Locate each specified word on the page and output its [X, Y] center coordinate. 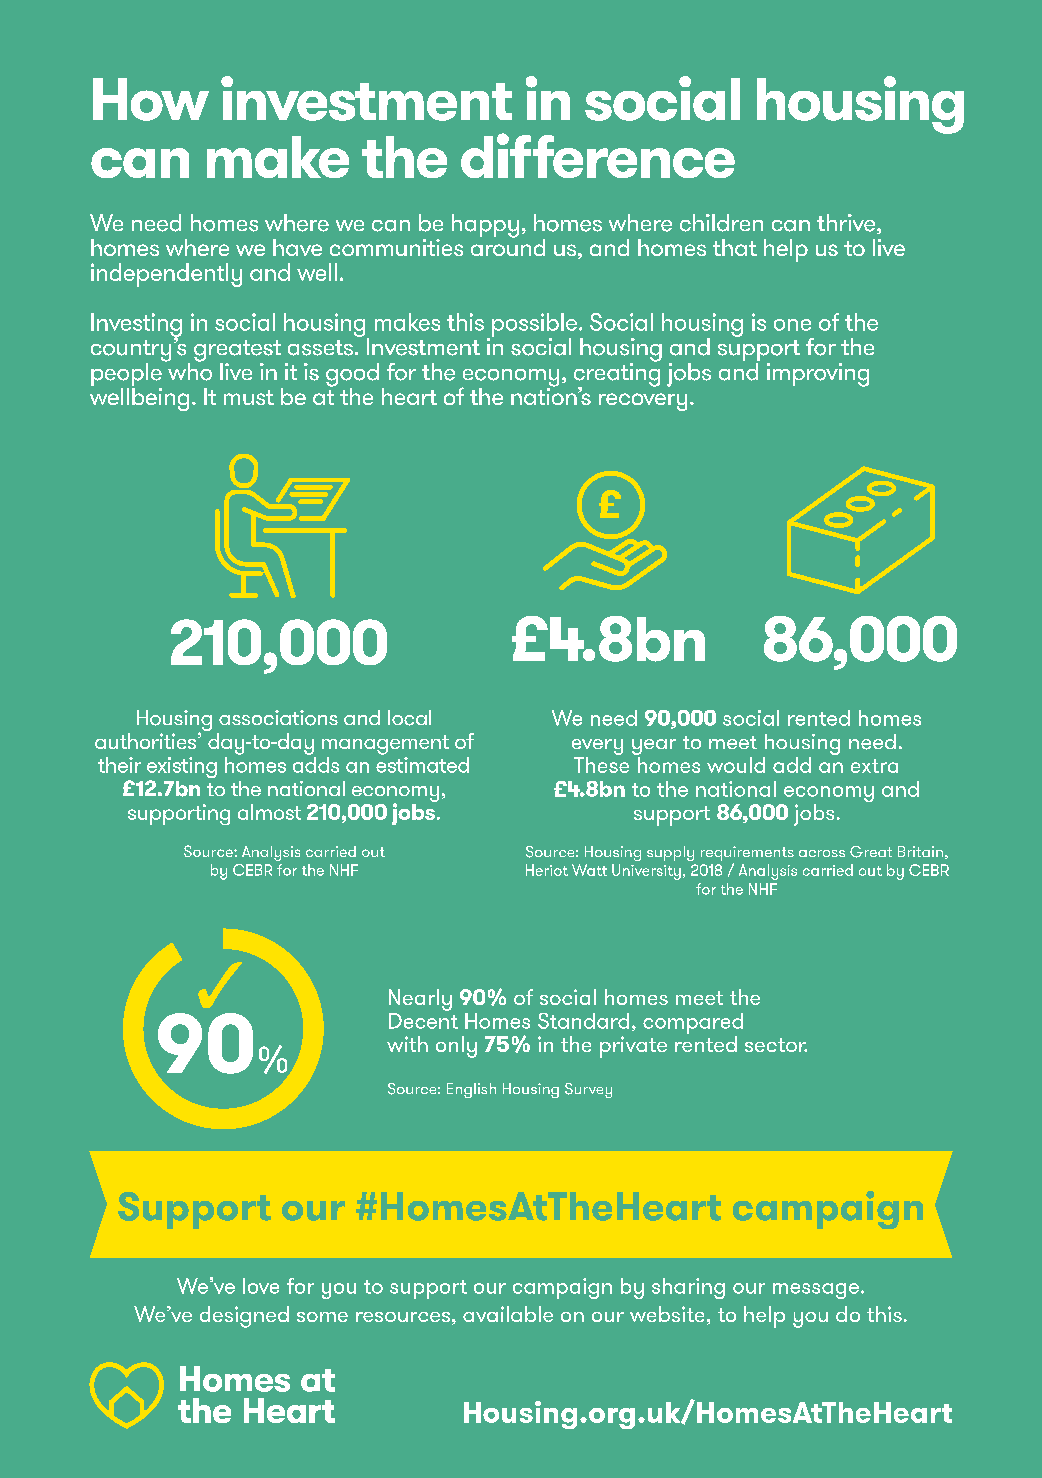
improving [818, 375]
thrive [846, 223]
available [508, 1314]
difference [598, 155]
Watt [589, 870]
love [261, 1286]
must [249, 397]
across [822, 853]
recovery [643, 402]
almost [269, 812]
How [151, 99]
